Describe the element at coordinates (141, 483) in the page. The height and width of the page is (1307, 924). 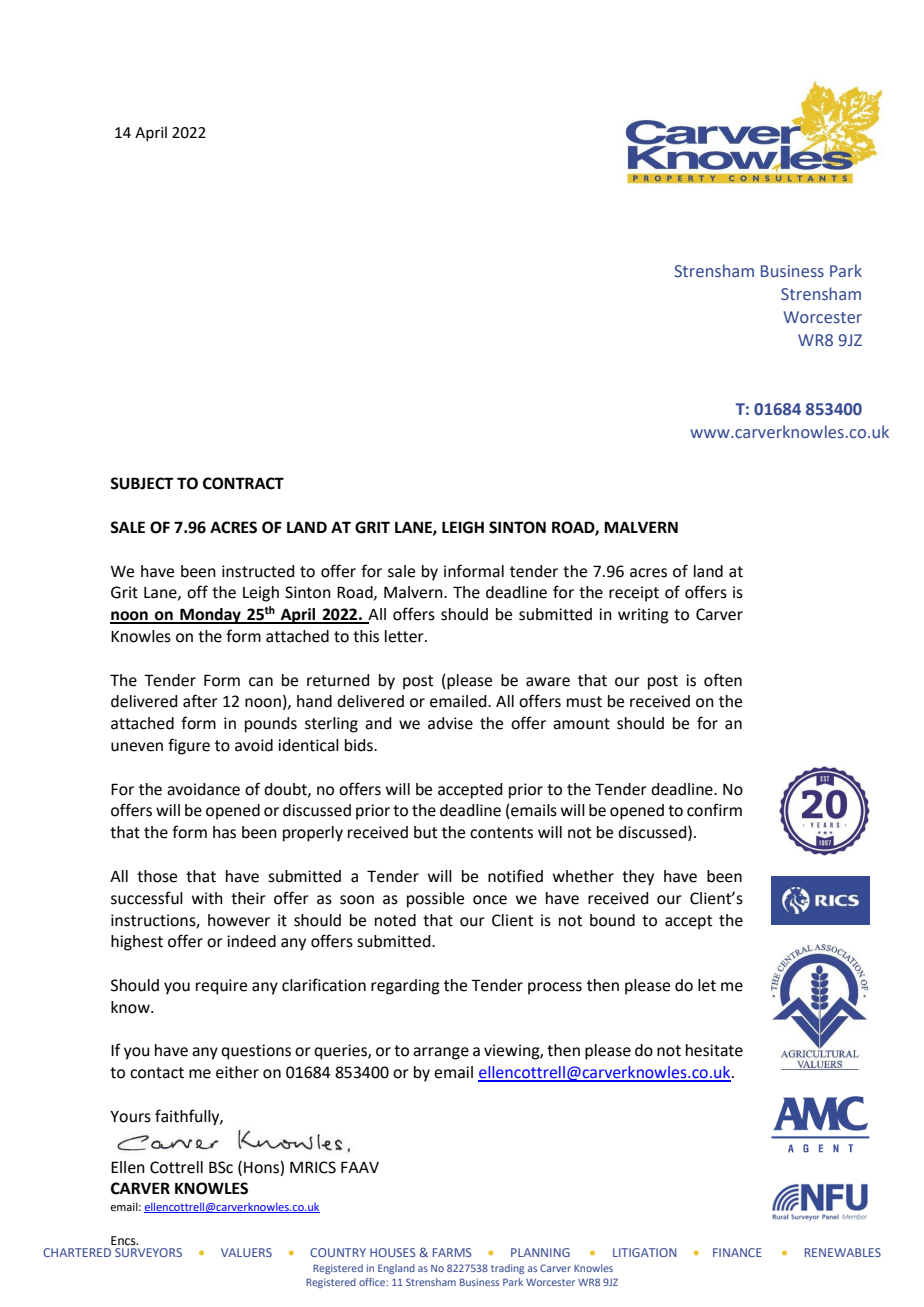
I see `SUBJECT` at that location.
